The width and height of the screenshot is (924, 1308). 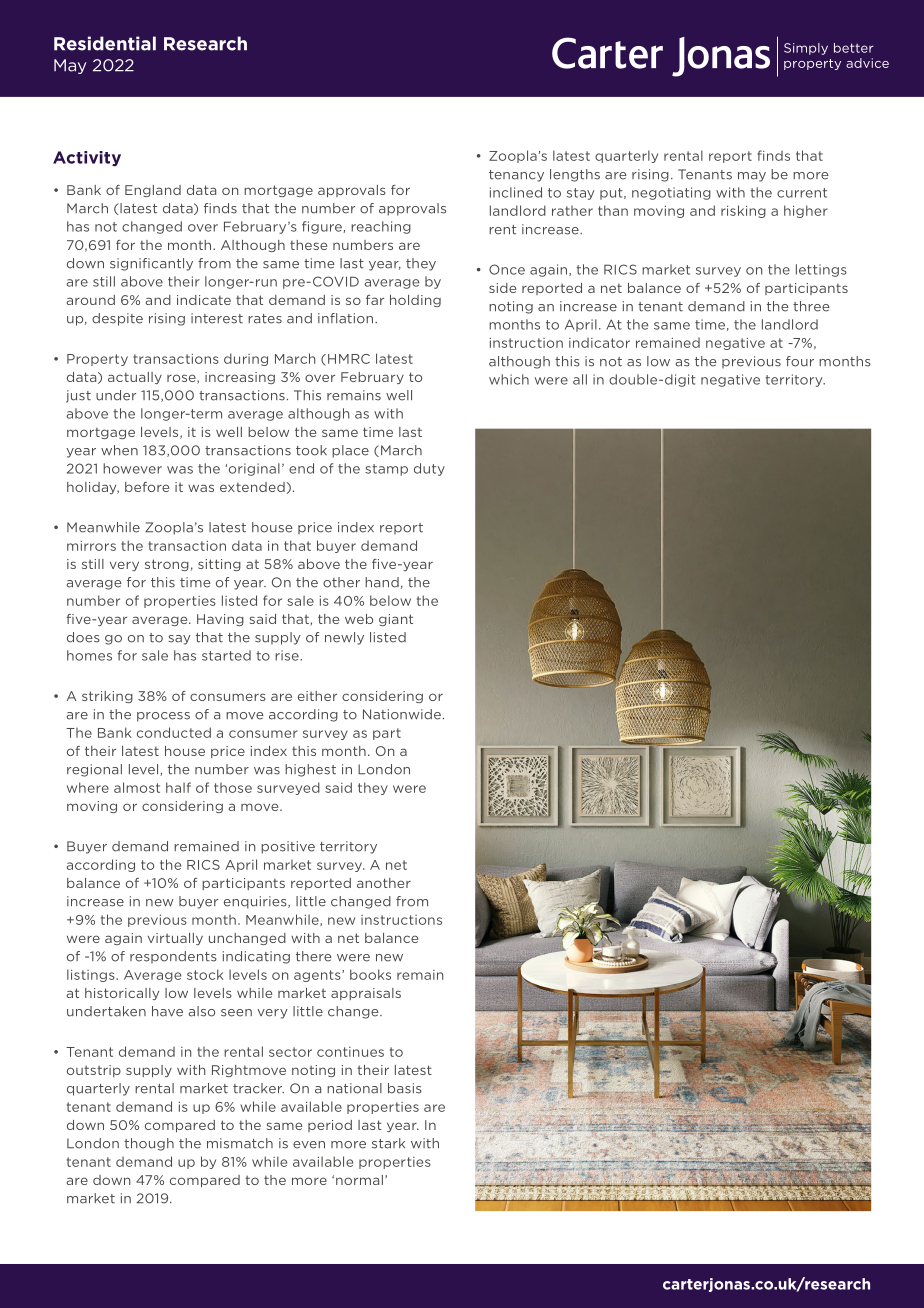 What do you see at coordinates (153, 191) in the screenshot?
I see `England` at bounding box center [153, 191].
